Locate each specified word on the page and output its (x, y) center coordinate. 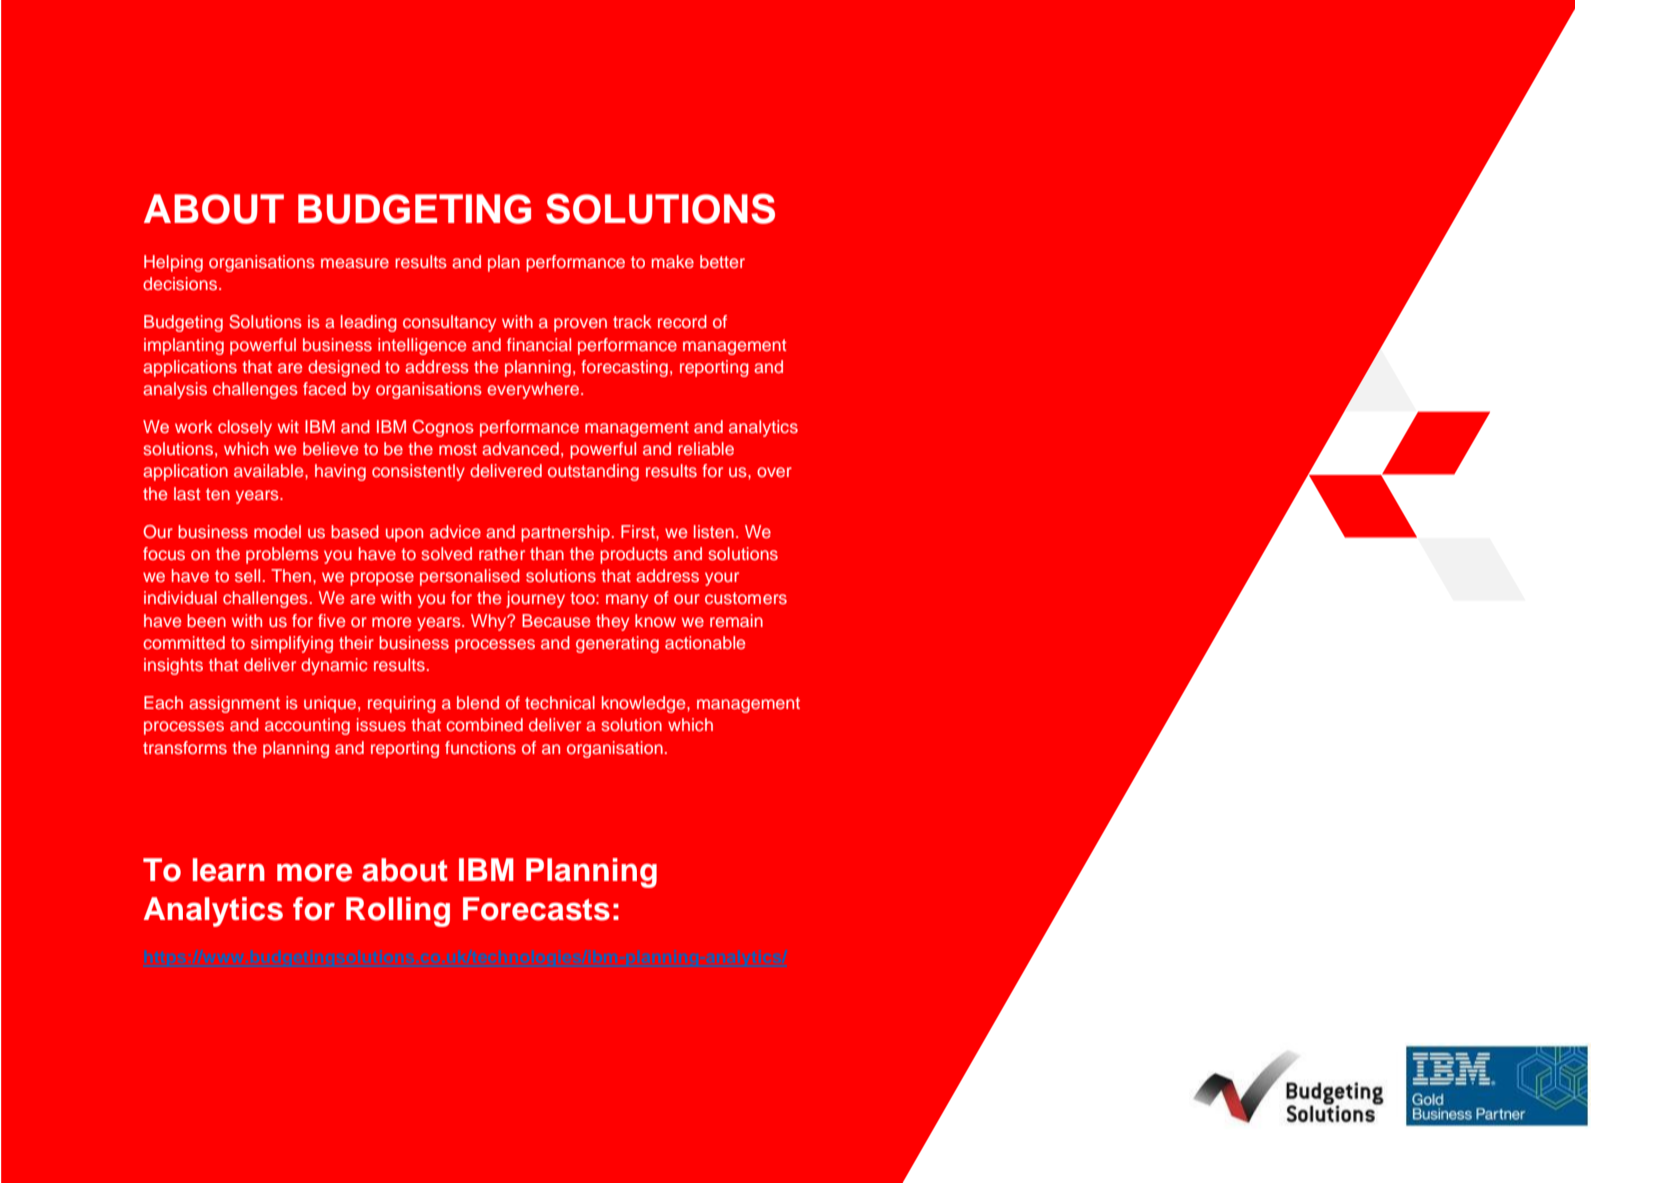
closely (245, 428)
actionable (705, 642)
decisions (181, 283)
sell (247, 575)
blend (478, 702)
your (722, 579)
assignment (234, 704)
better (722, 261)
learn (229, 870)
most (458, 449)
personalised (470, 577)
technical (560, 702)
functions (480, 747)
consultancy (449, 323)
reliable (706, 448)
